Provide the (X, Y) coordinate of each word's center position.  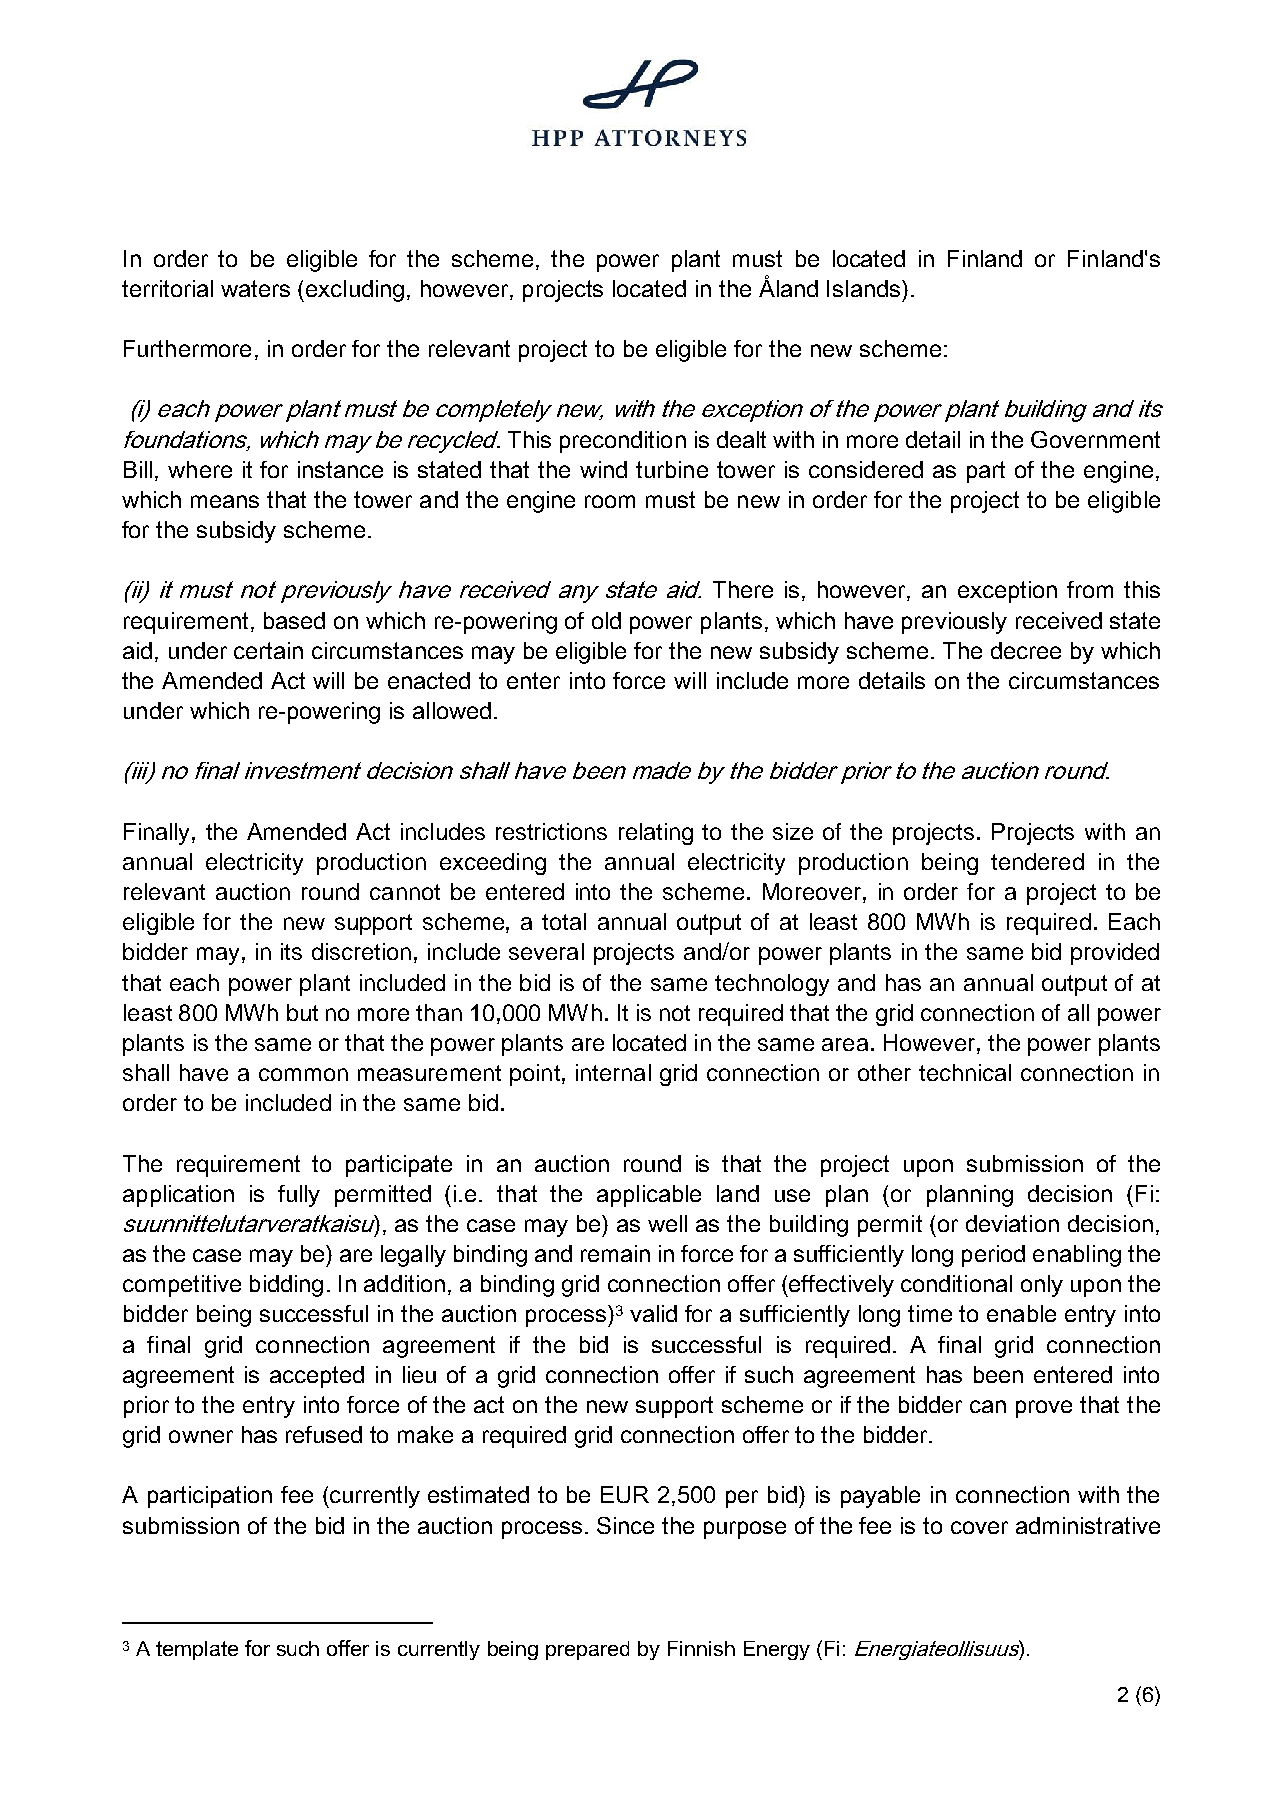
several (546, 951)
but (302, 1012)
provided (1115, 954)
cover (979, 1527)
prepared (587, 1650)
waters (255, 288)
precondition (623, 442)
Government (1095, 439)
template (197, 1650)
